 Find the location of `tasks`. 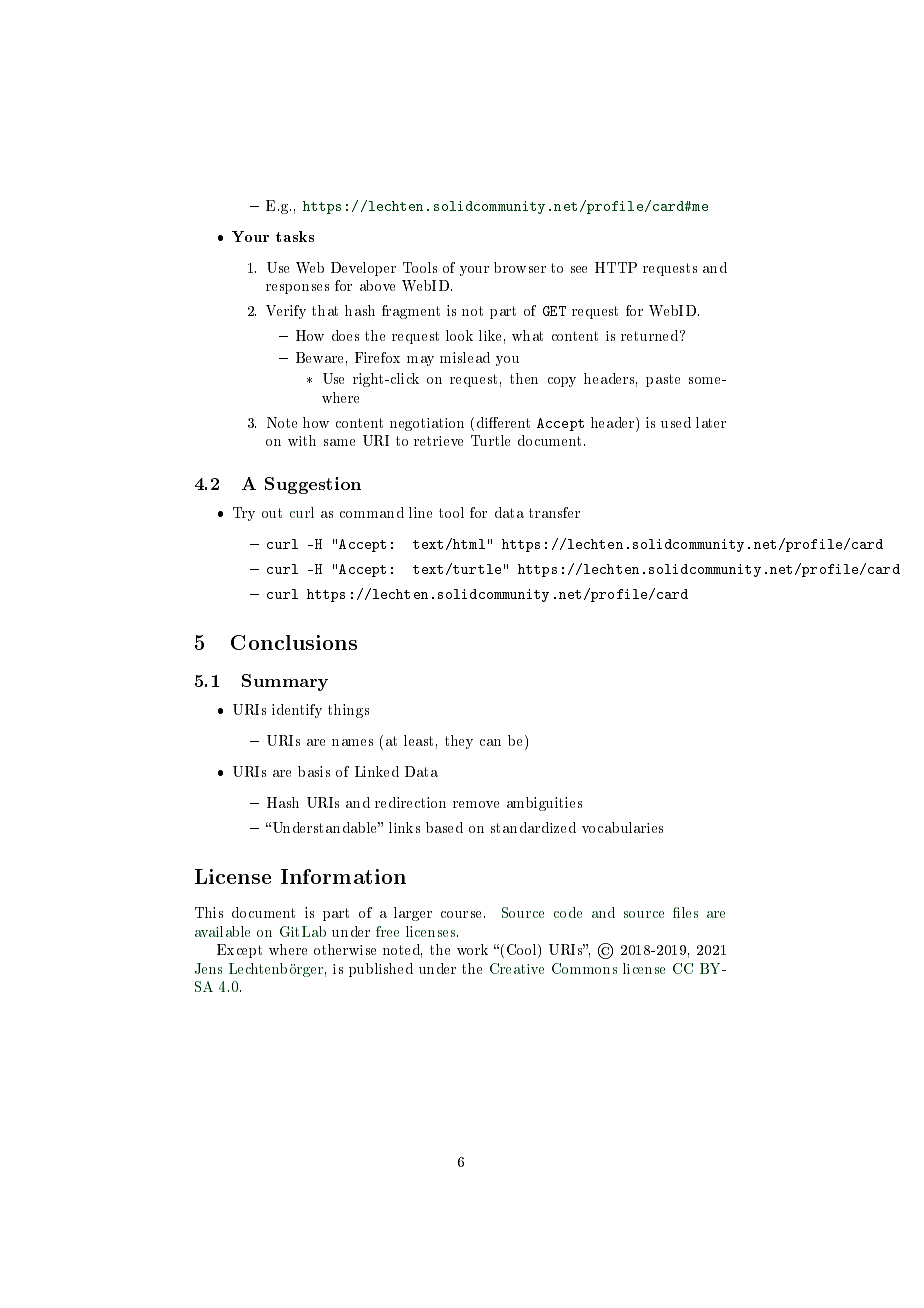

tasks is located at coordinates (295, 236).
